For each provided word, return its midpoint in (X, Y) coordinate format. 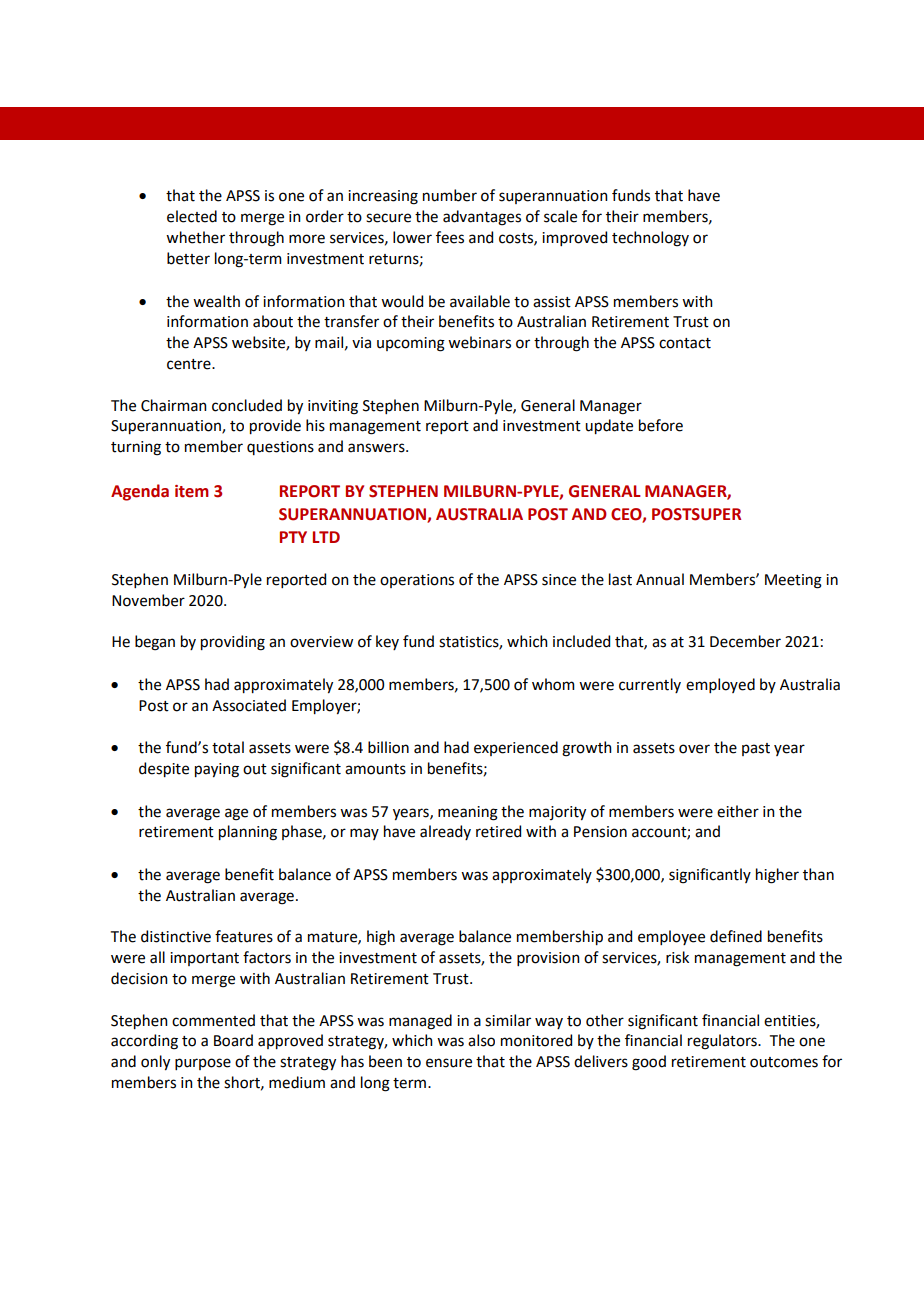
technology (650, 239)
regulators (723, 1042)
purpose (203, 1064)
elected (192, 216)
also (481, 1040)
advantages (482, 218)
